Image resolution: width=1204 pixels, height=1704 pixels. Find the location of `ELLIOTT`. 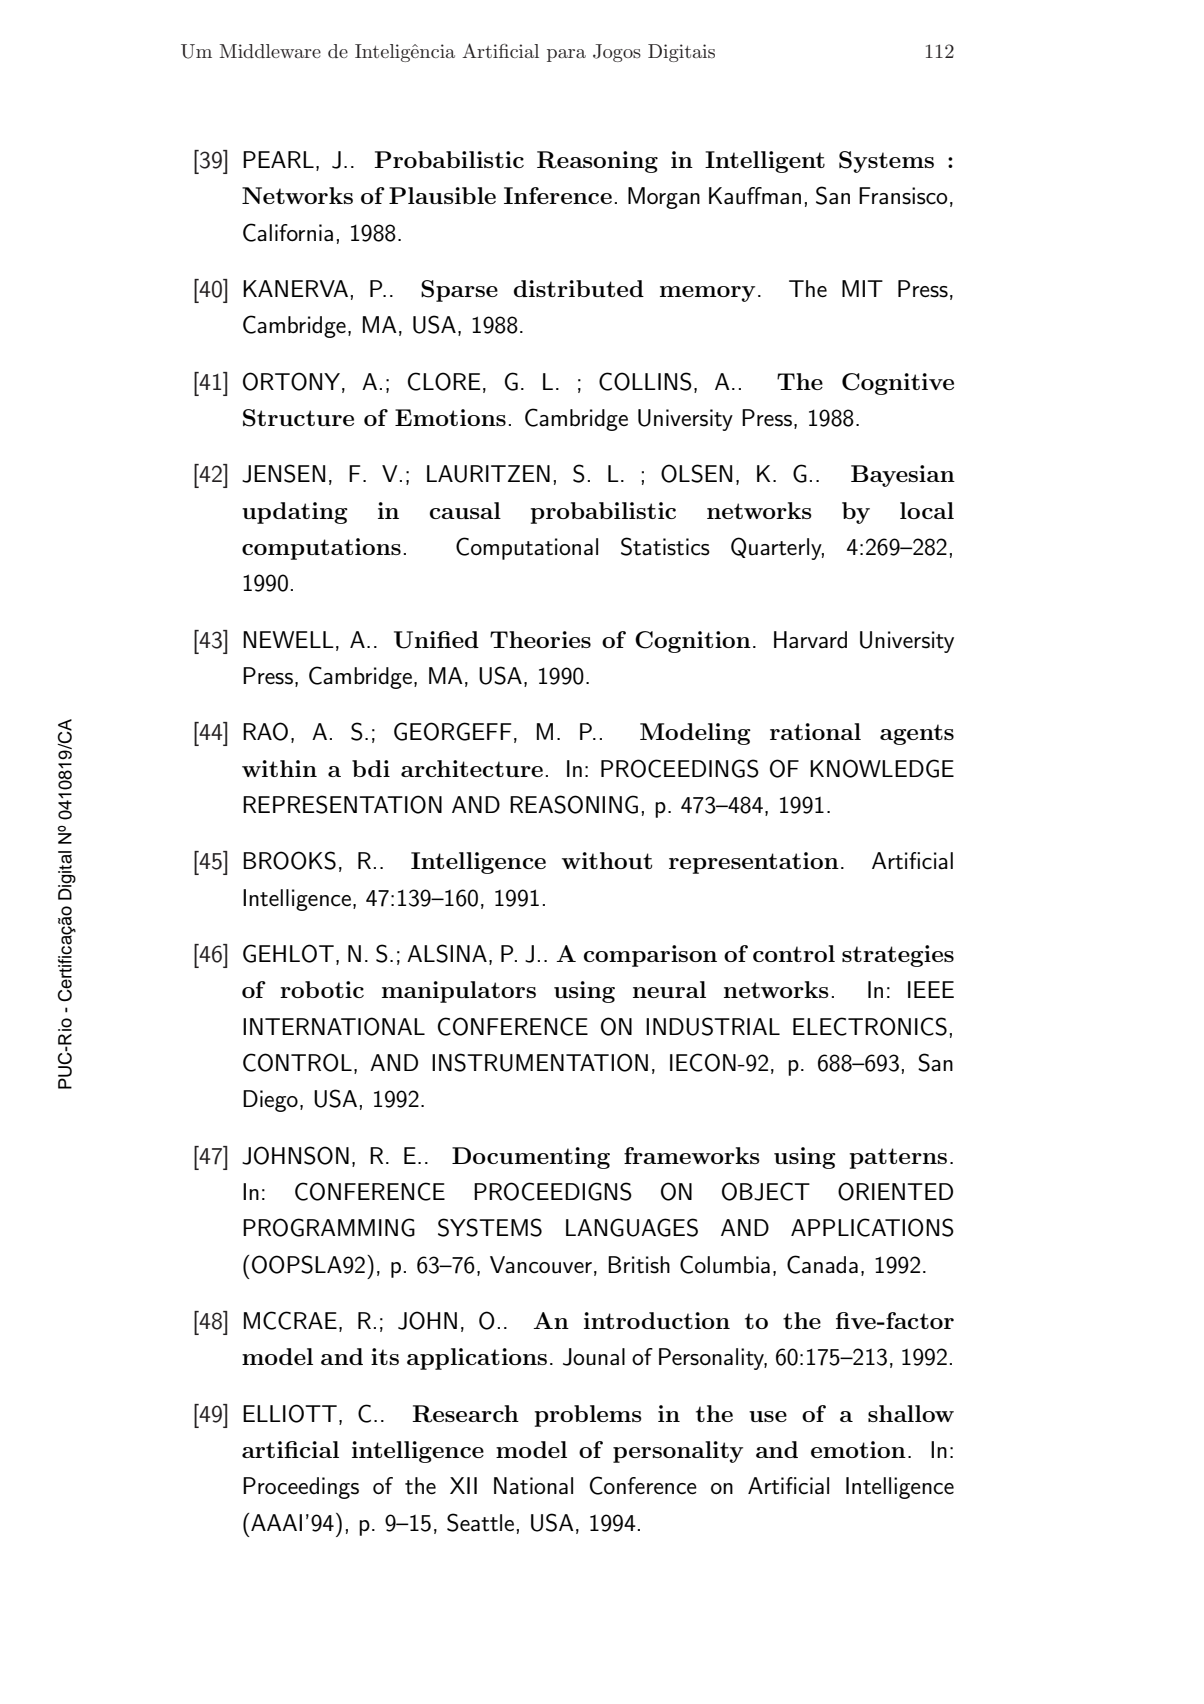

ELLIOTT is located at coordinates (290, 1413).
